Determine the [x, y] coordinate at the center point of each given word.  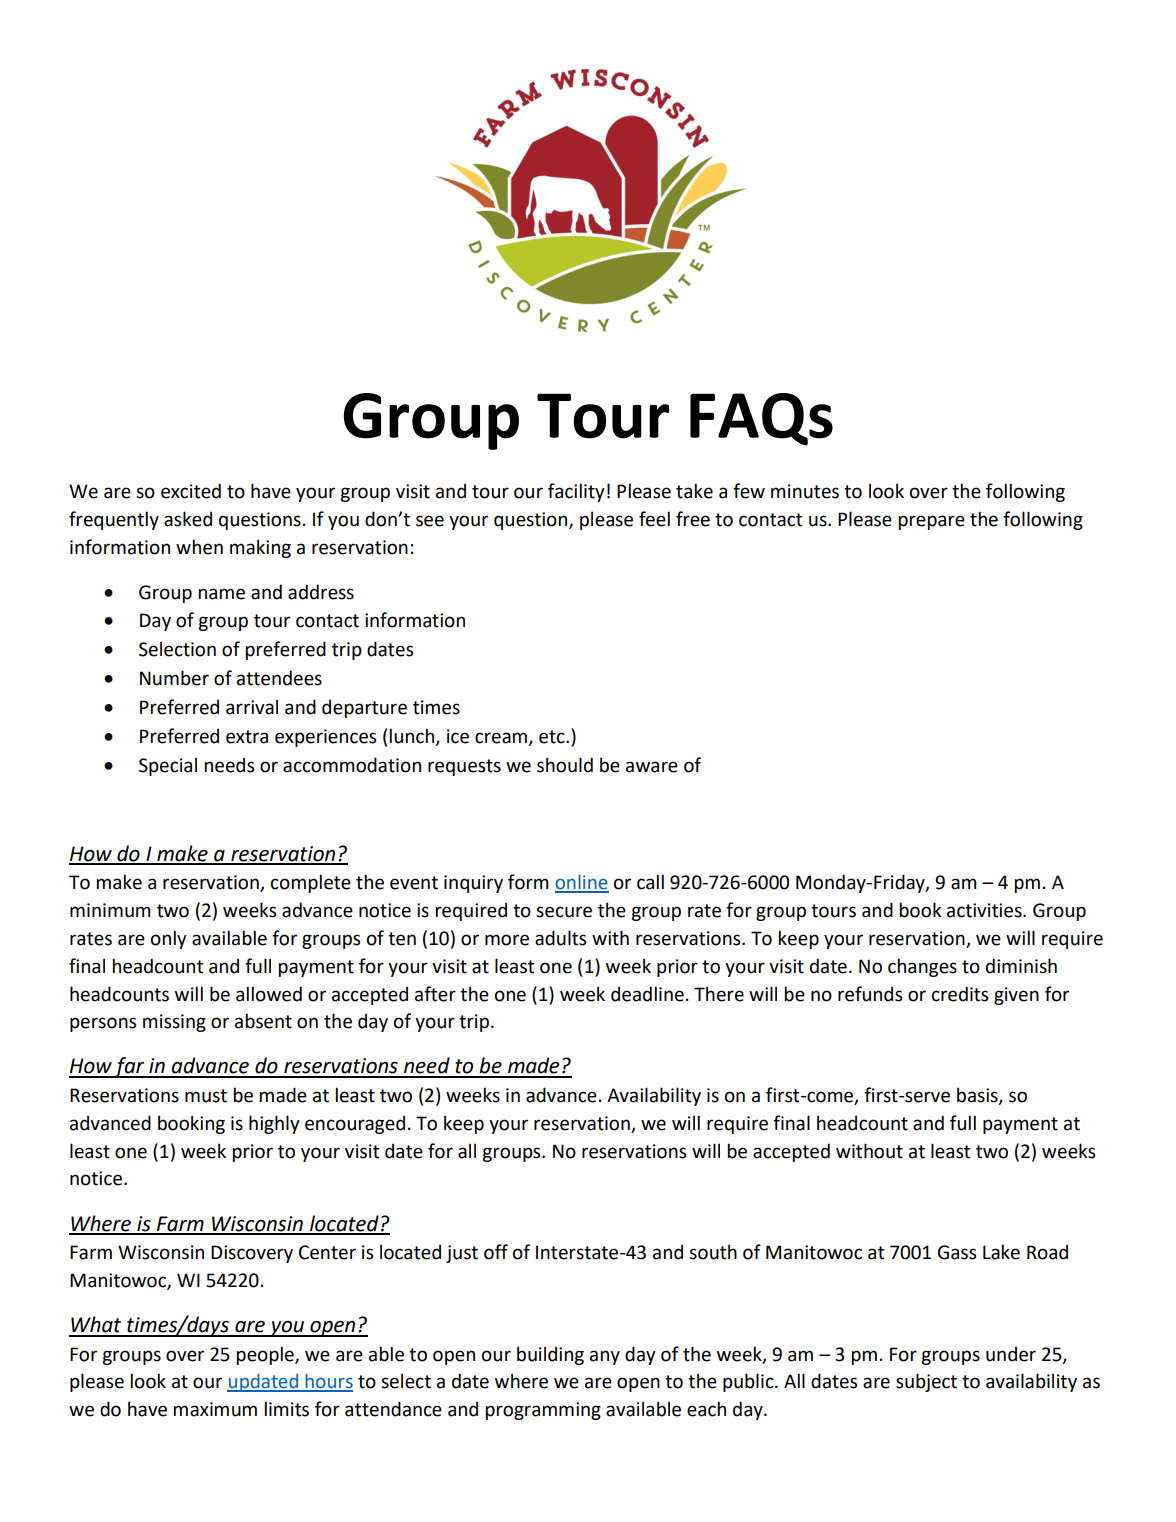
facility [576, 492]
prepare [931, 522]
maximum [215, 1409]
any [605, 1357]
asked [188, 519]
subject [926, 1382]
